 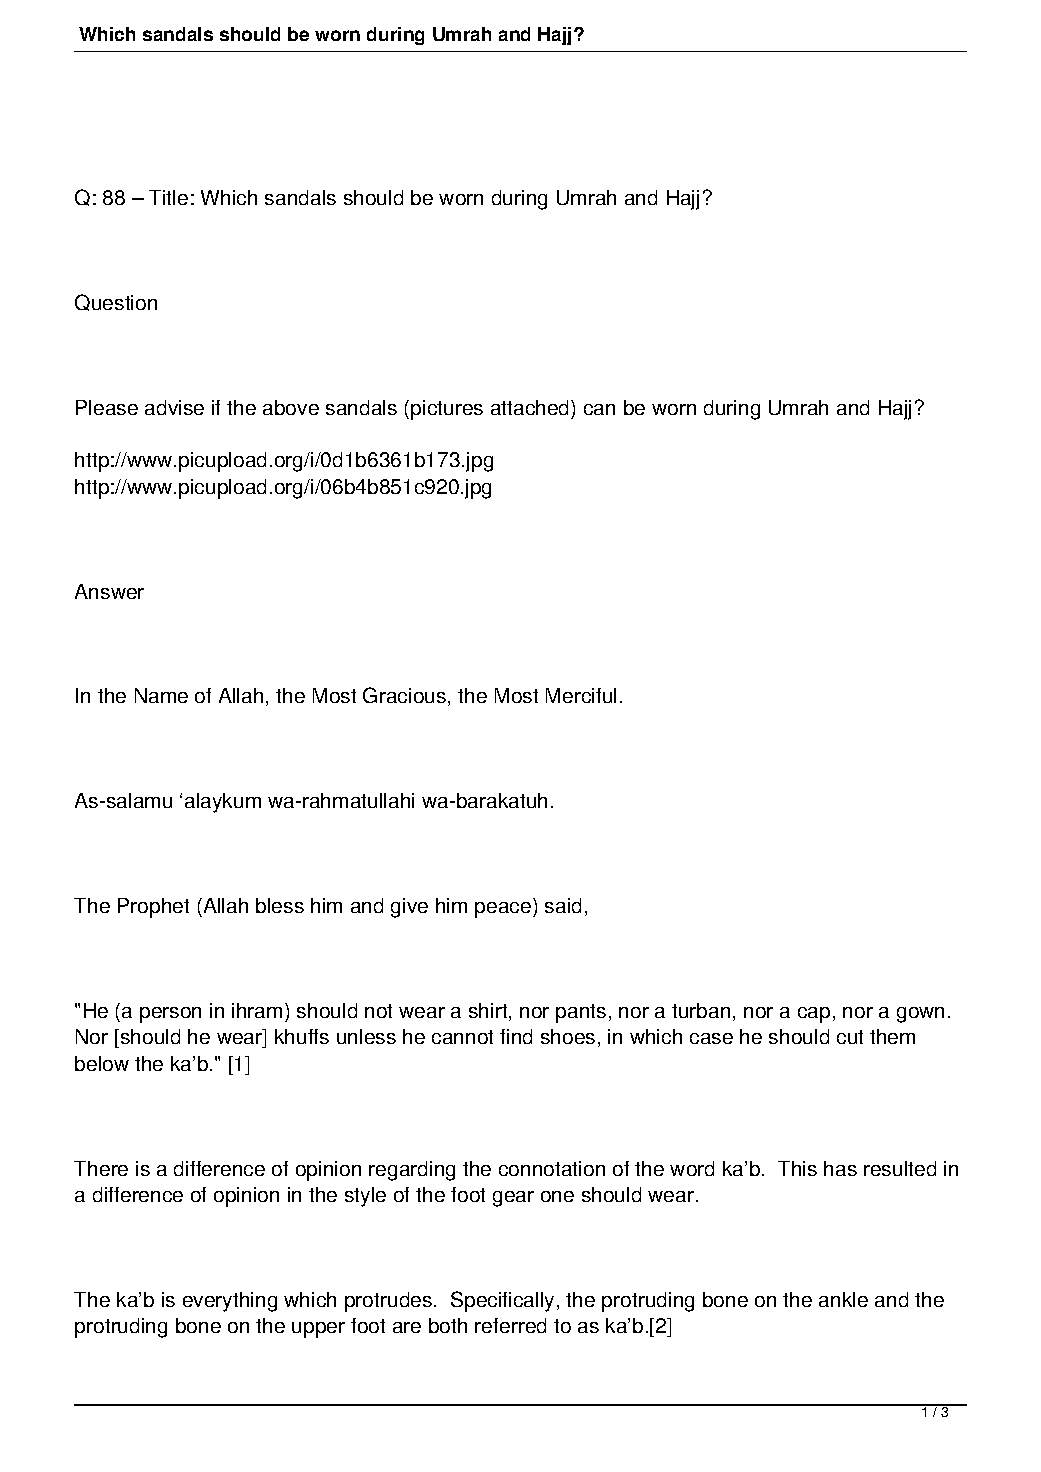 What do you see at coordinates (502, 1301) in the screenshot?
I see `Specifically` at bounding box center [502, 1301].
